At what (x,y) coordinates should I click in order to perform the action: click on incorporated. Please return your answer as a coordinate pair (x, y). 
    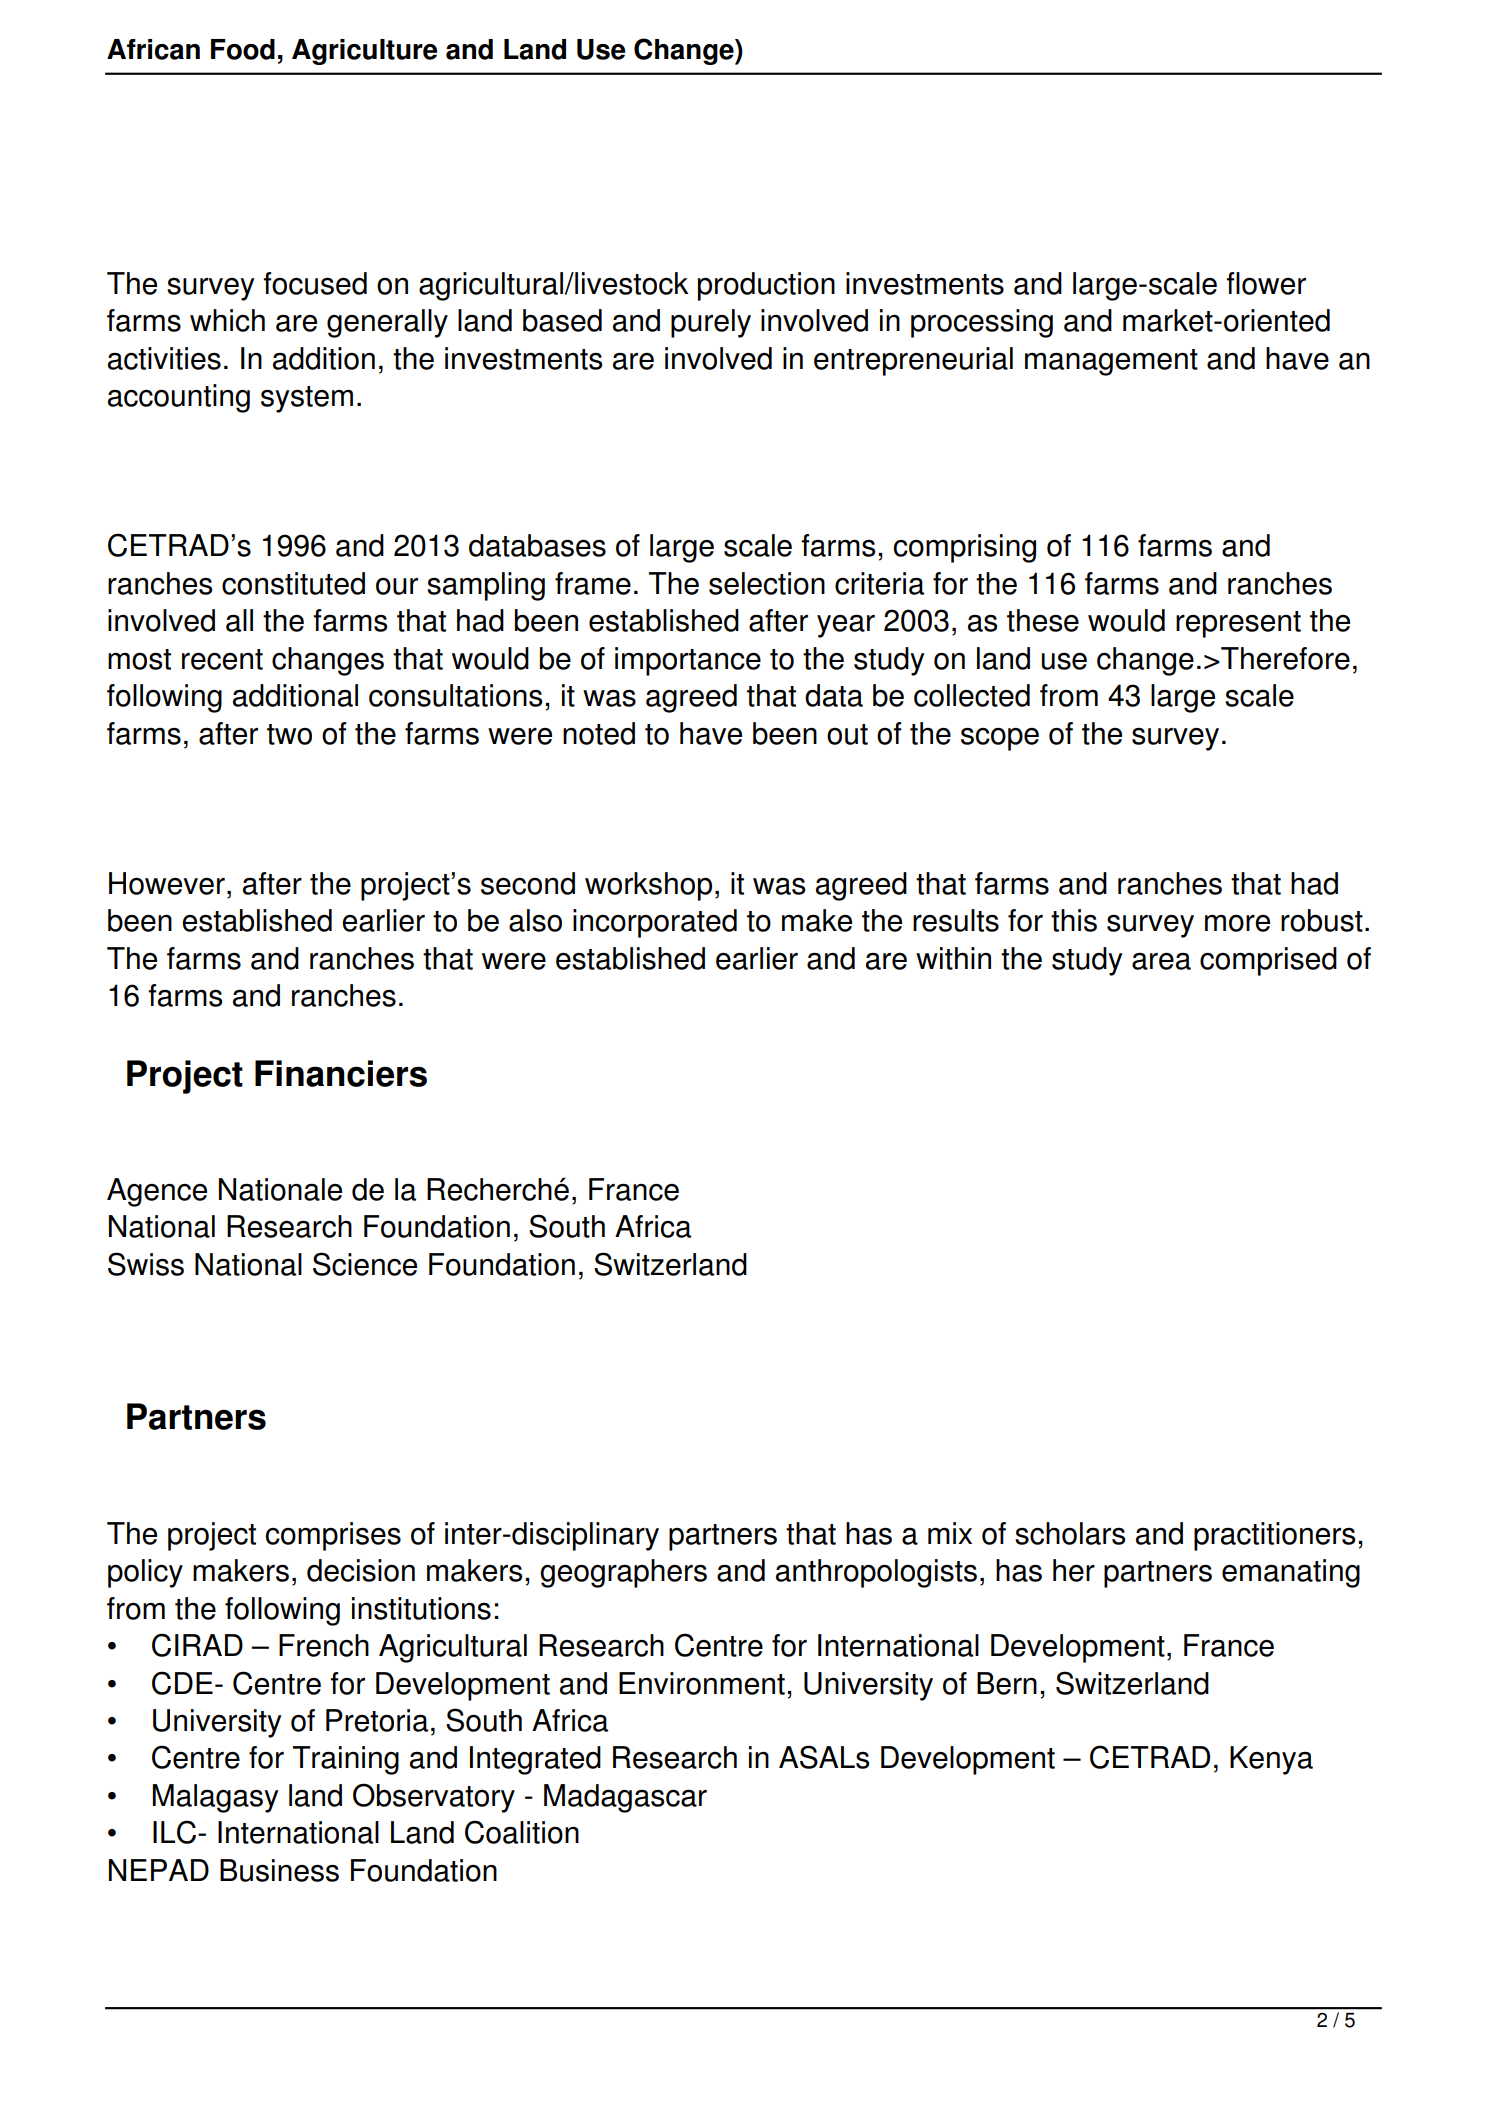
    Looking at the image, I should click on (655, 923).
